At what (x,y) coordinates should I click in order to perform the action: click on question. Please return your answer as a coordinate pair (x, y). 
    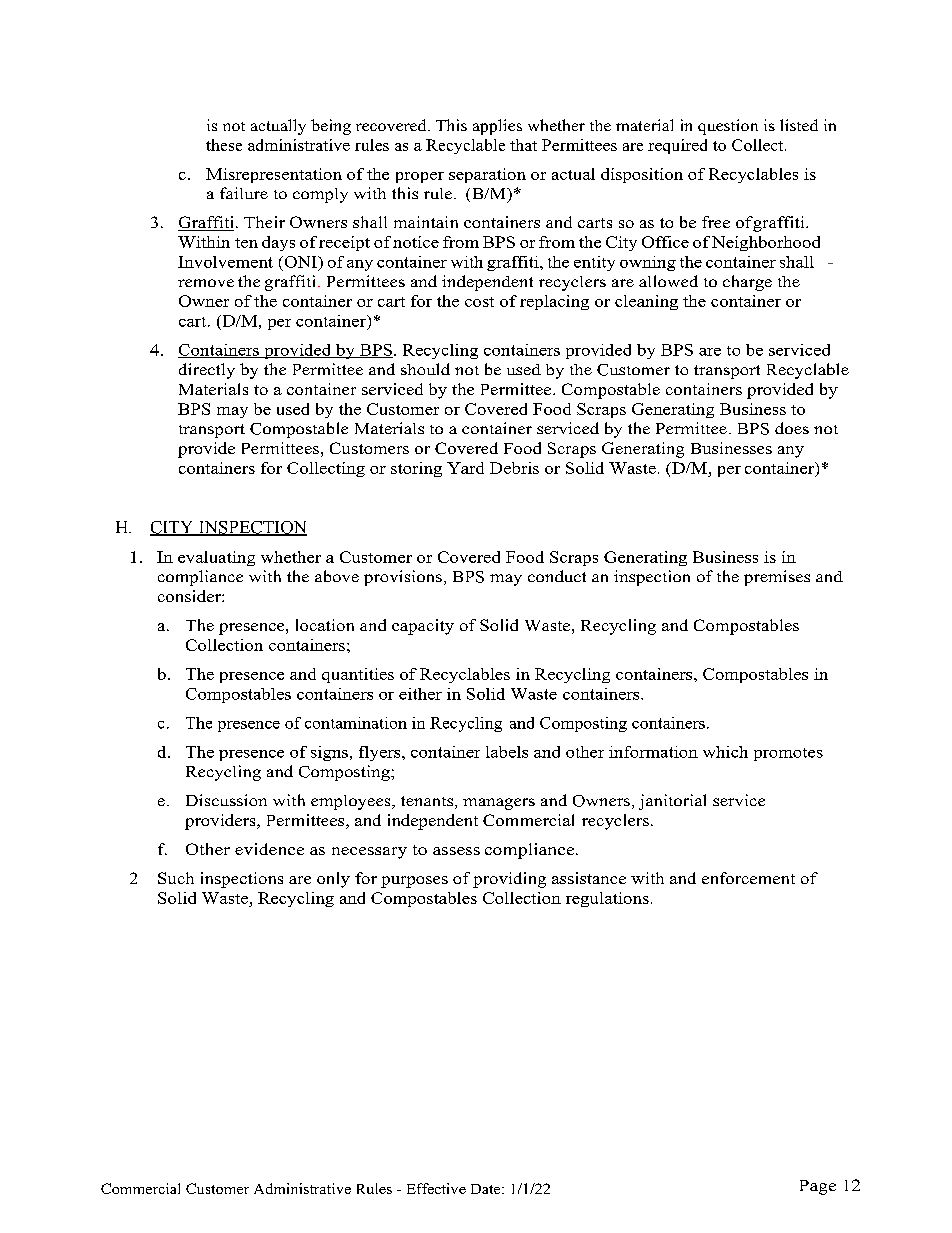
    Looking at the image, I should click on (728, 127).
